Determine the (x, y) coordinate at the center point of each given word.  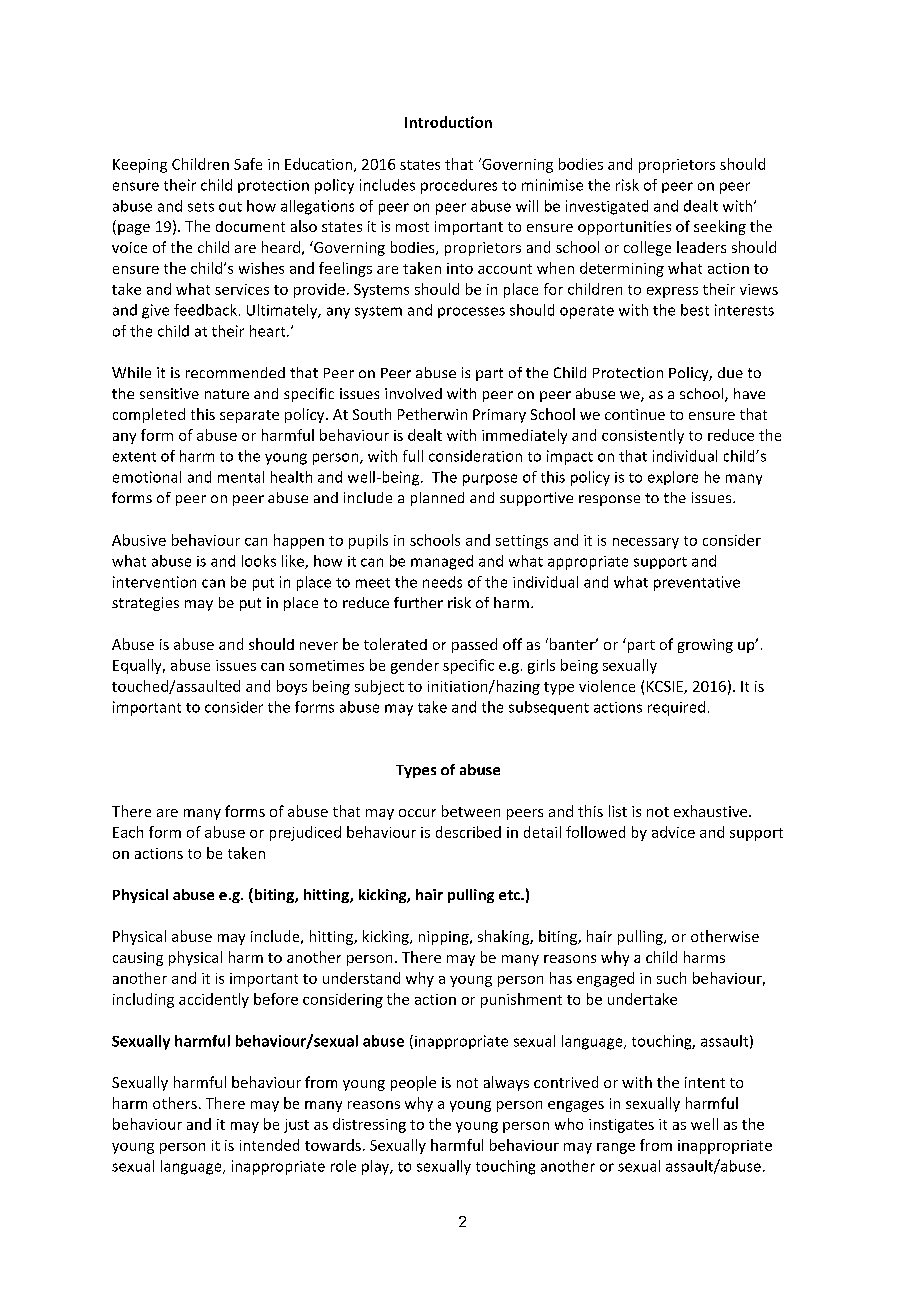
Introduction (448, 122)
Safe (248, 164)
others (175, 1103)
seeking (720, 227)
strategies (145, 604)
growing (705, 646)
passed (474, 645)
